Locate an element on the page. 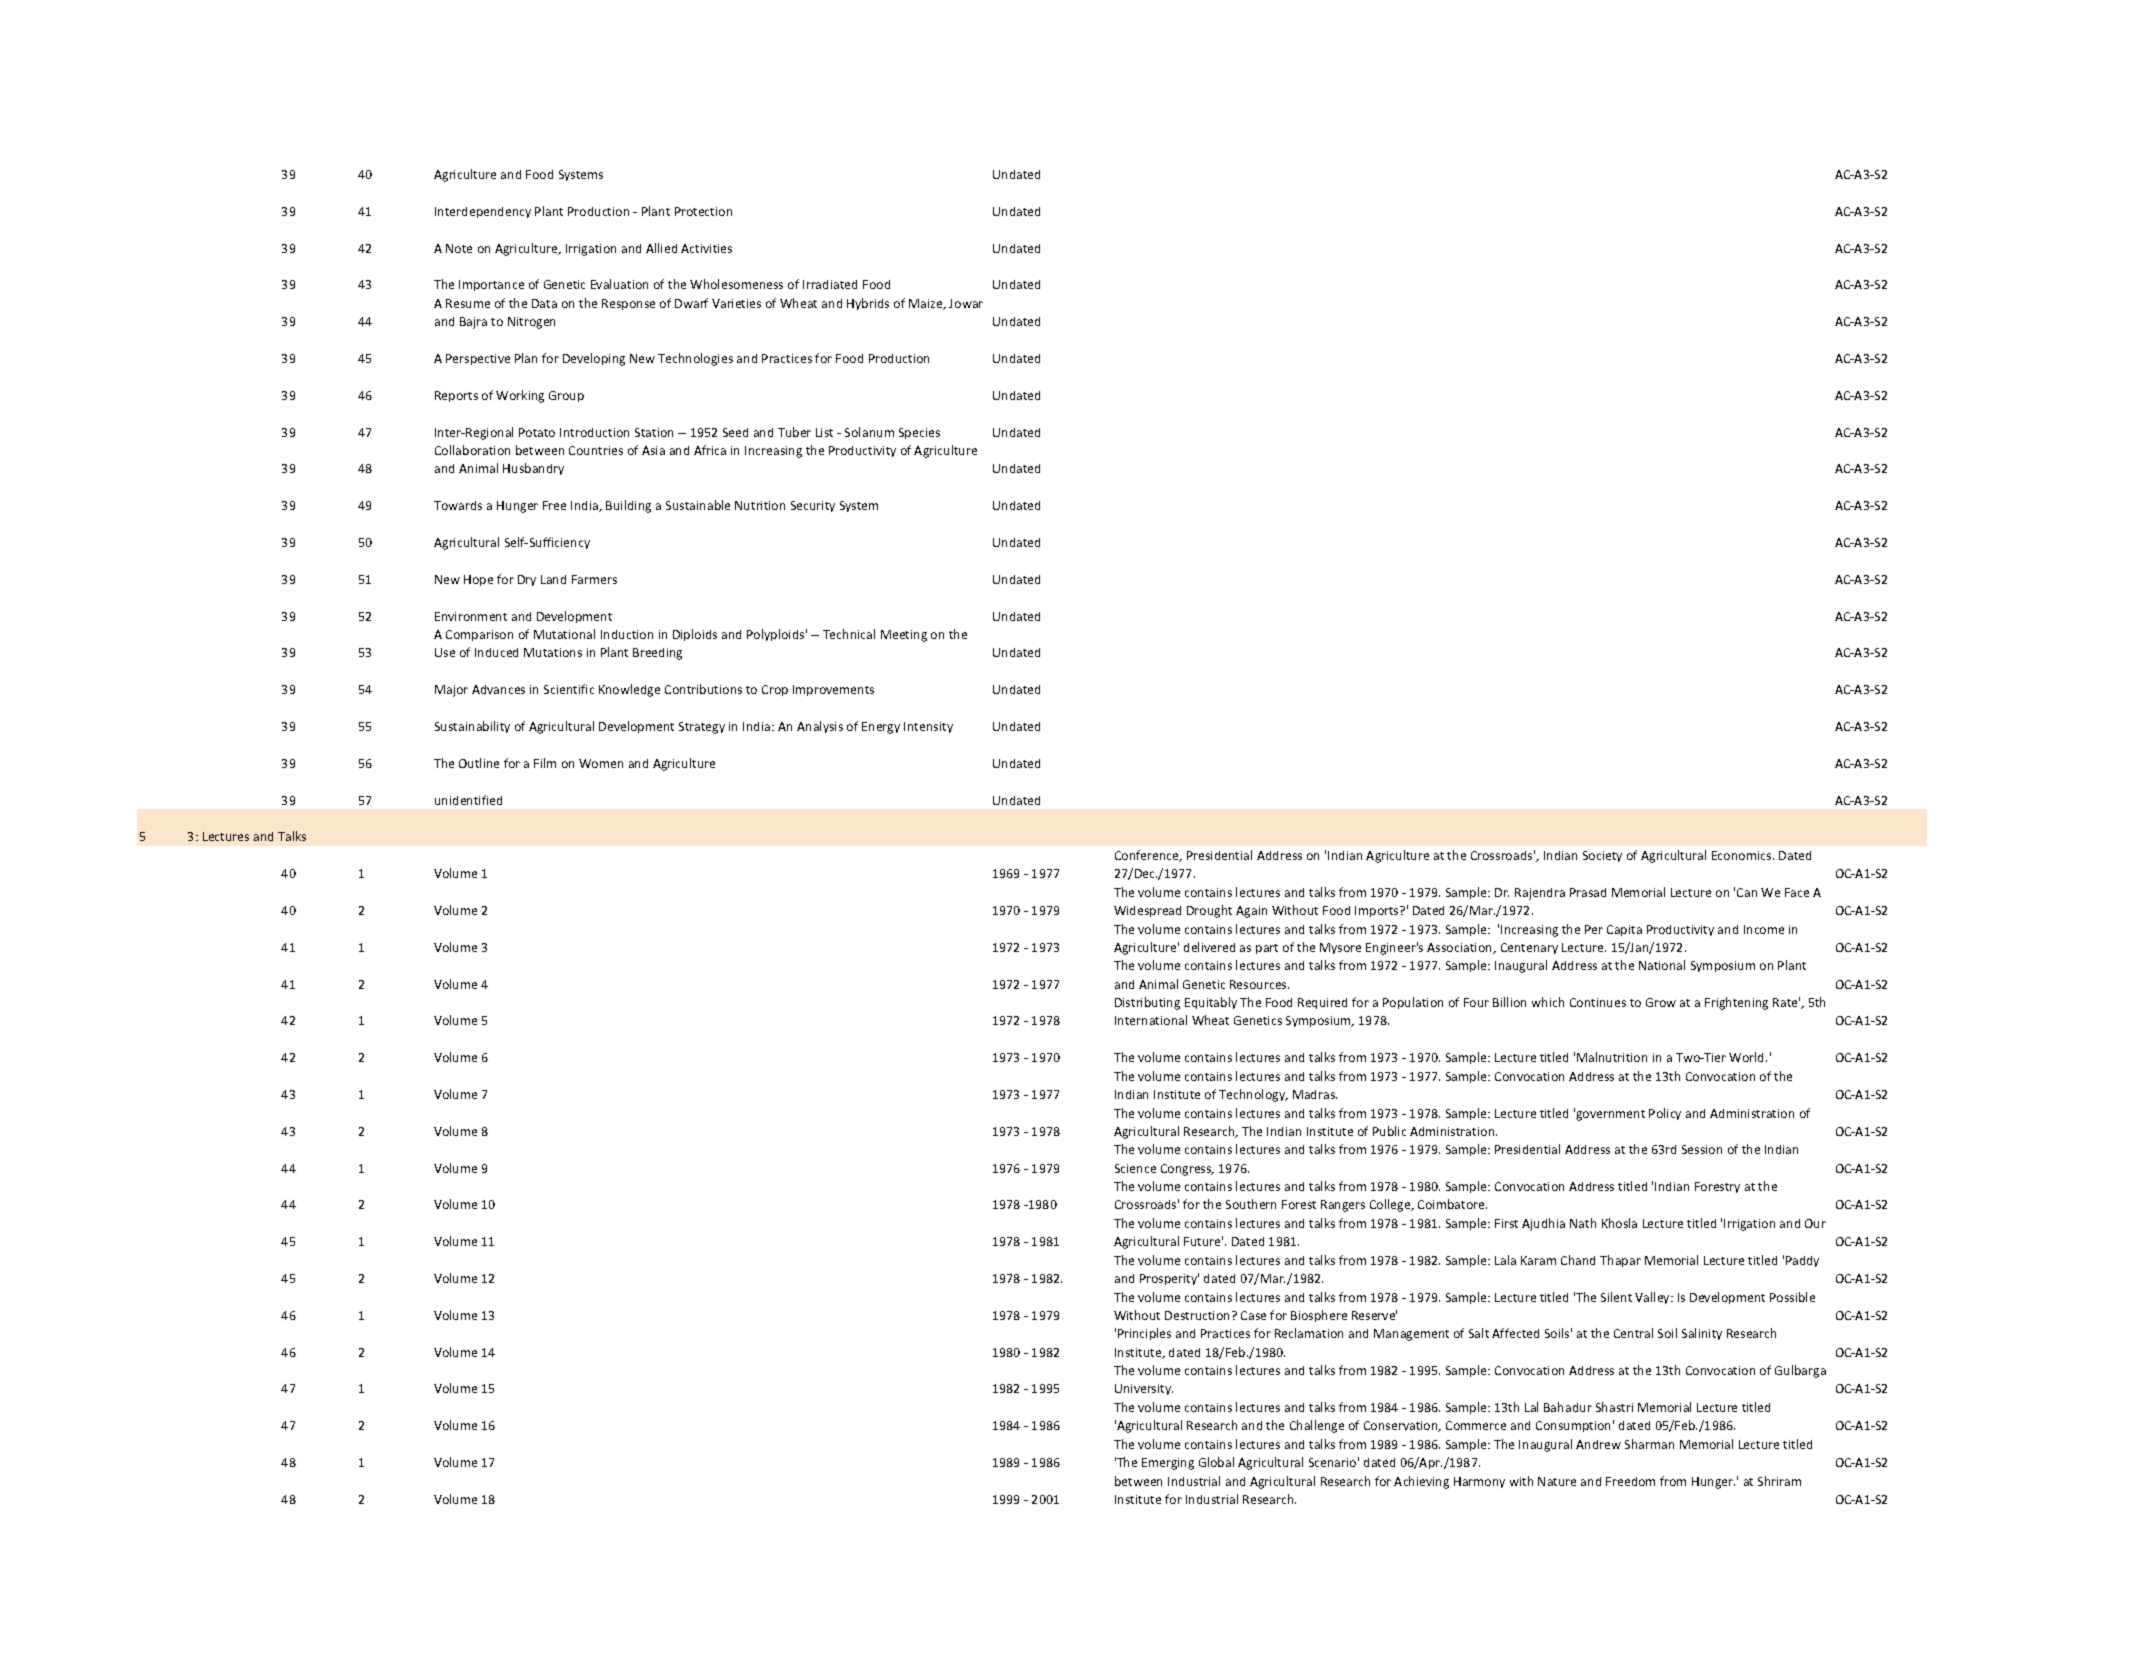  University is located at coordinates (1144, 1389).
